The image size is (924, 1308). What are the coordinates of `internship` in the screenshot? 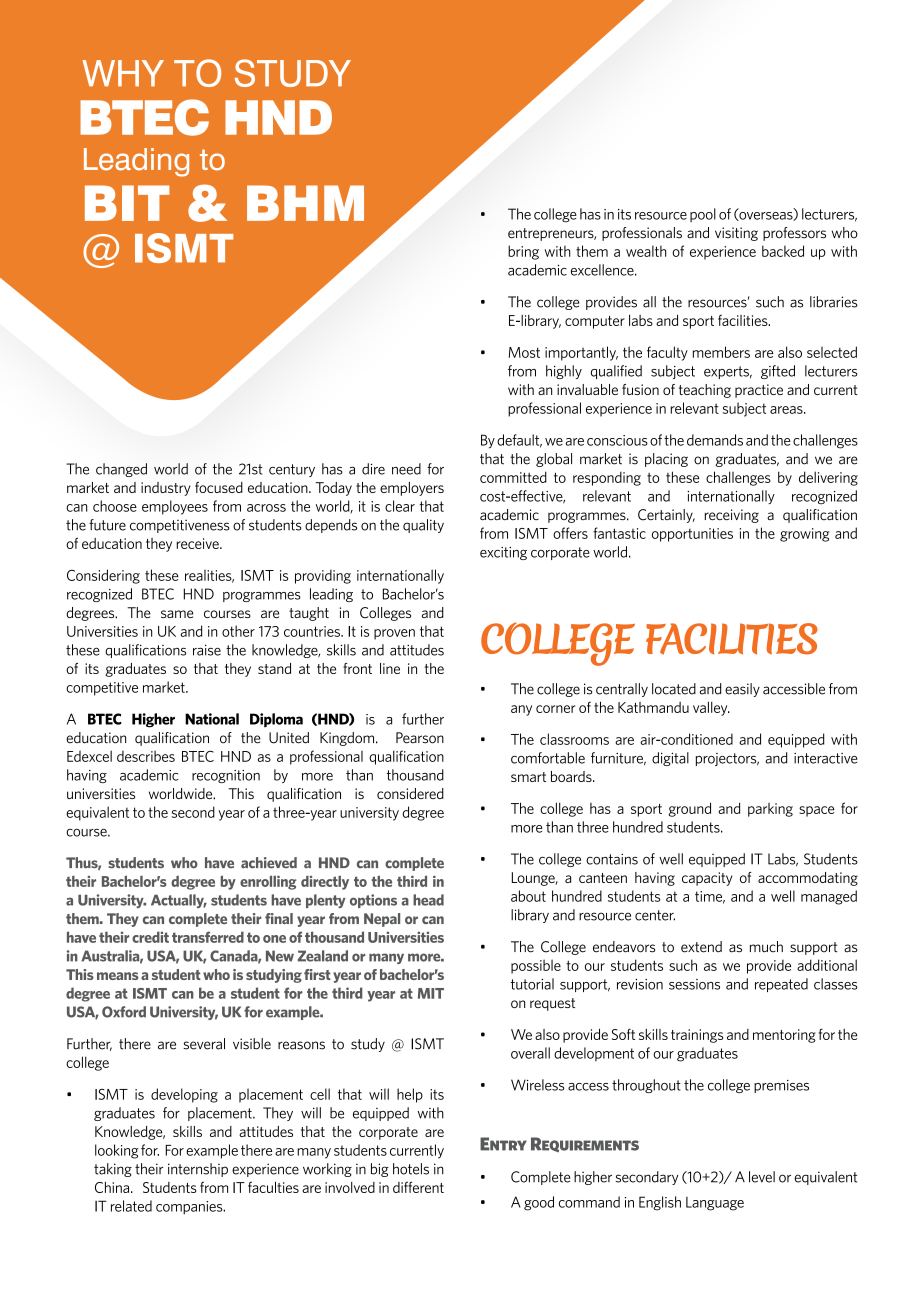 It's located at (198, 1170).
